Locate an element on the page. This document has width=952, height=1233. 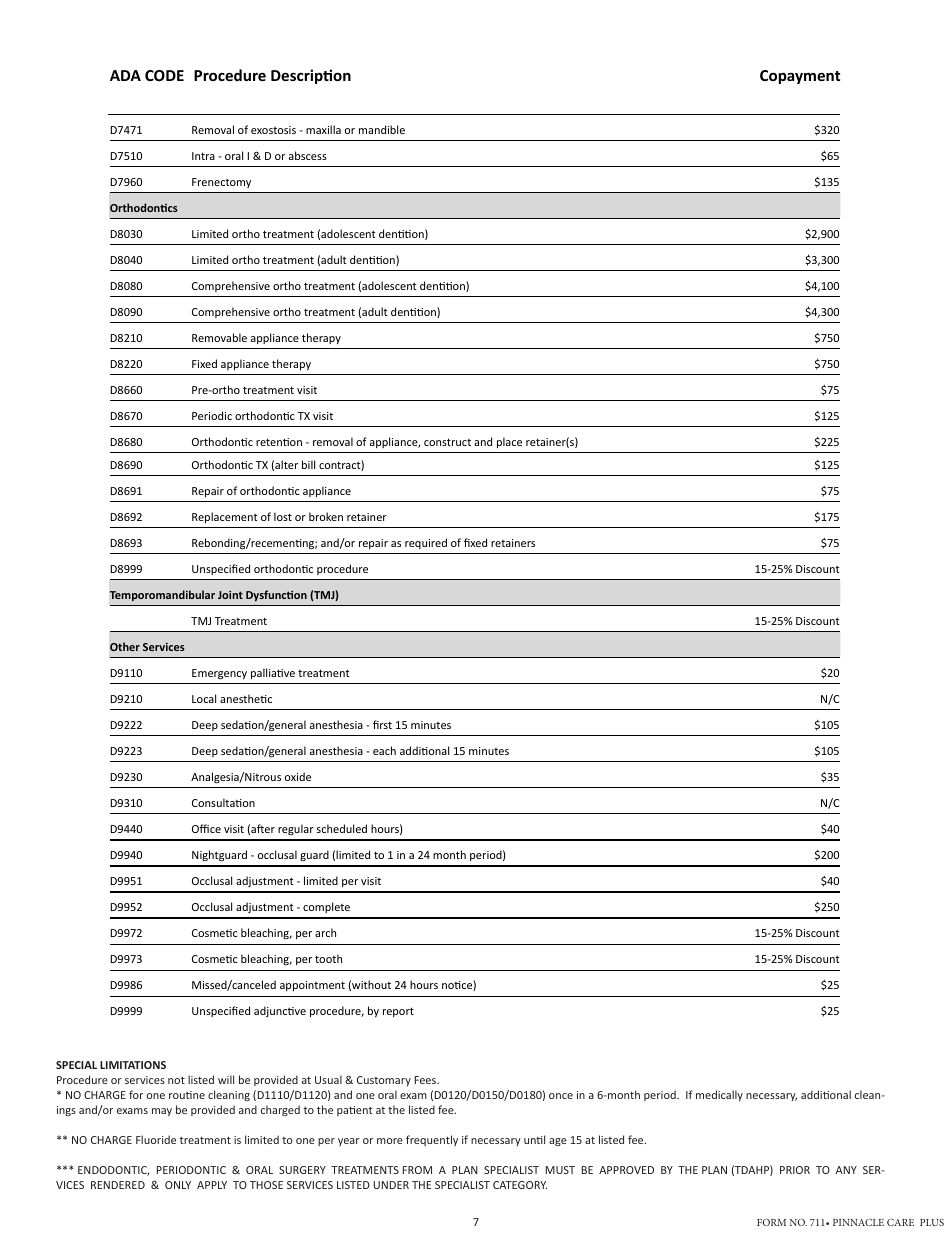
APPLY is located at coordinates (212, 1185).
